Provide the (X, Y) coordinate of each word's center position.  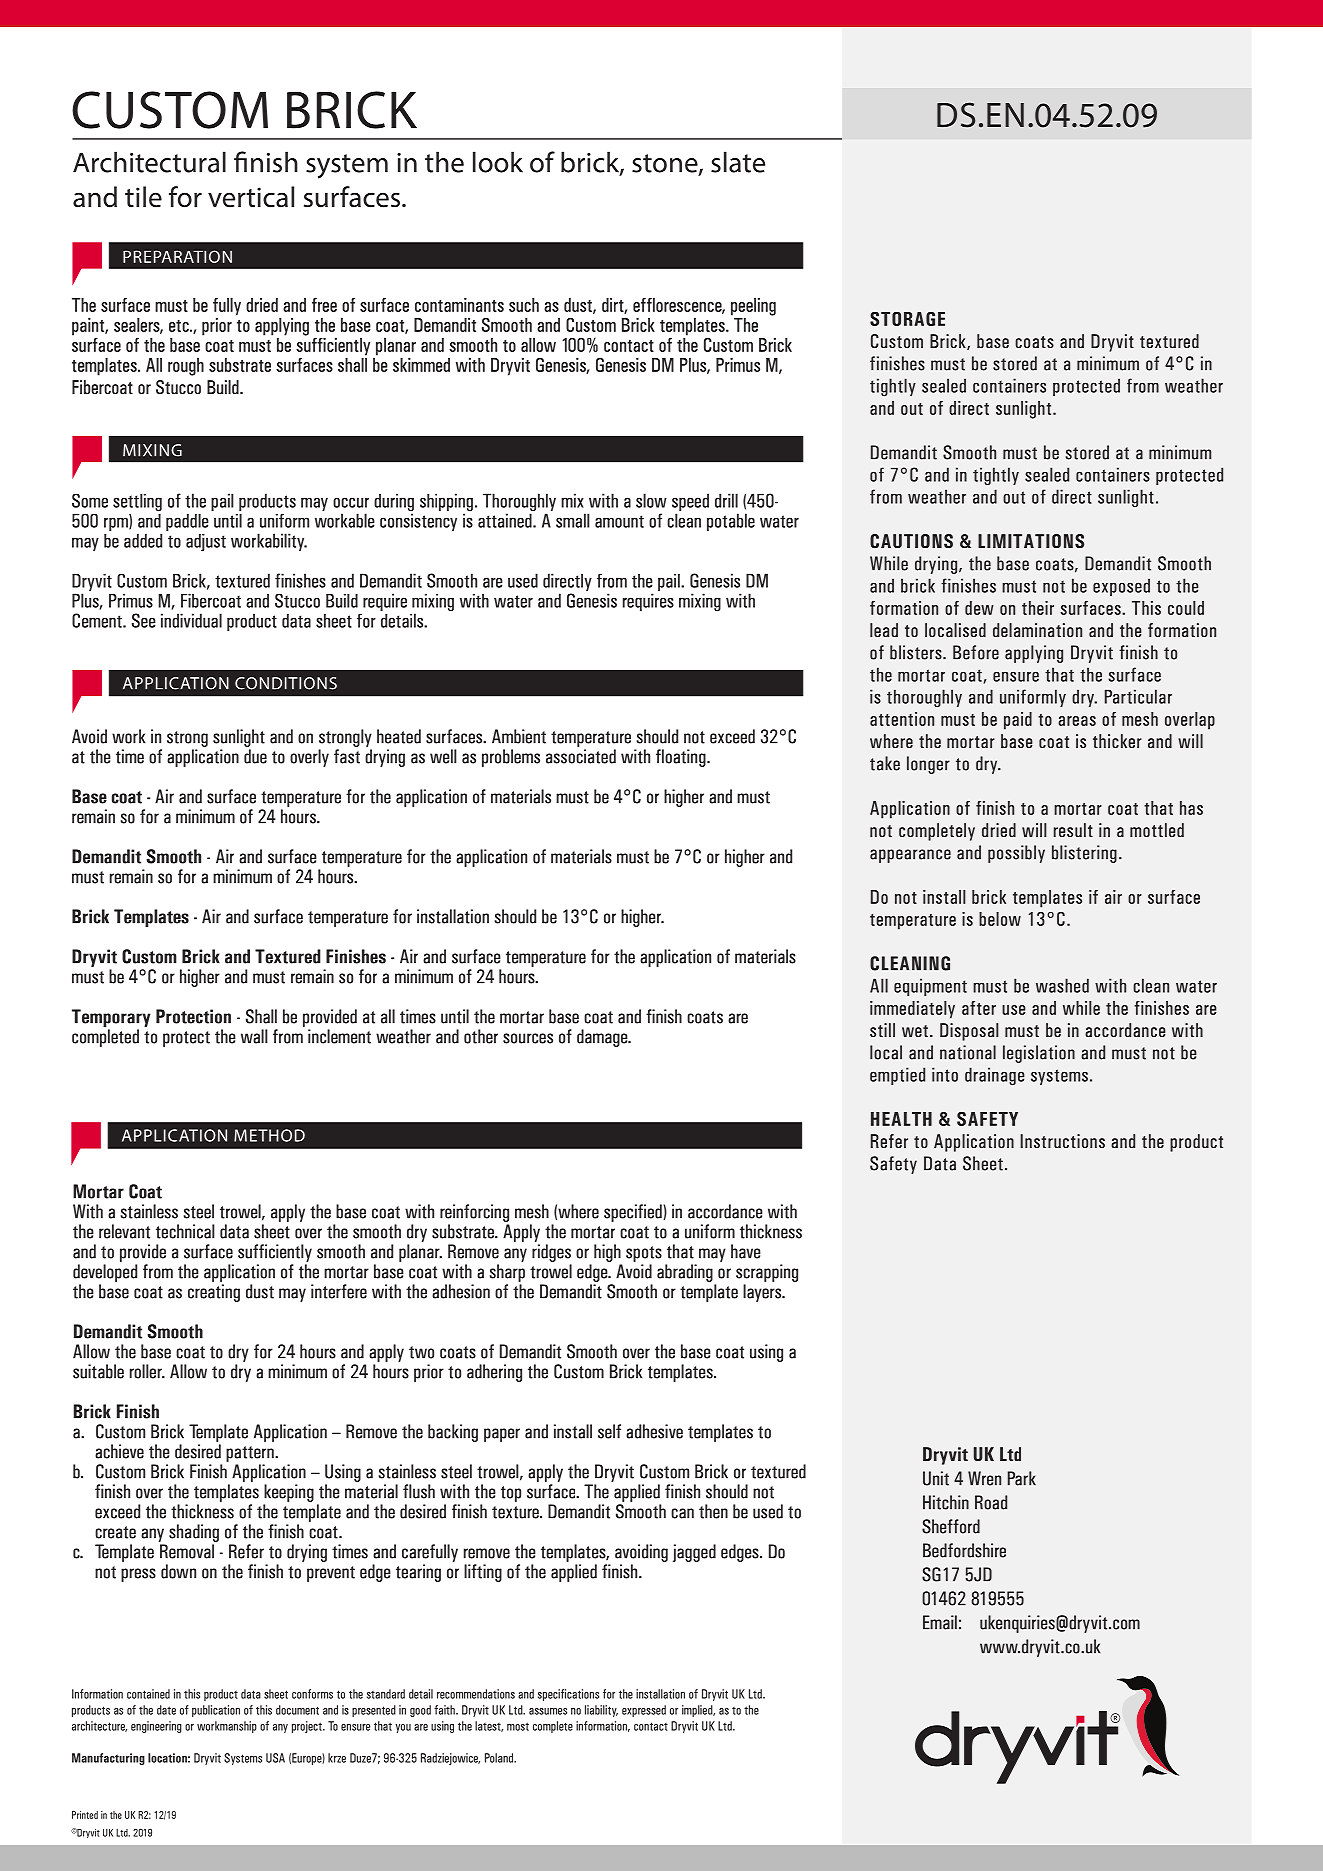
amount (619, 521)
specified (634, 1213)
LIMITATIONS (1031, 541)
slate (738, 162)
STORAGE (907, 319)
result (1073, 830)
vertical (251, 197)
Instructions (1062, 1141)
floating (682, 758)
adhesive (654, 1431)
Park (1022, 1478)
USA (275, 1758)
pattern (251, 1454)
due (255, 756)
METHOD (269, 1135)
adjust (206, 543)
